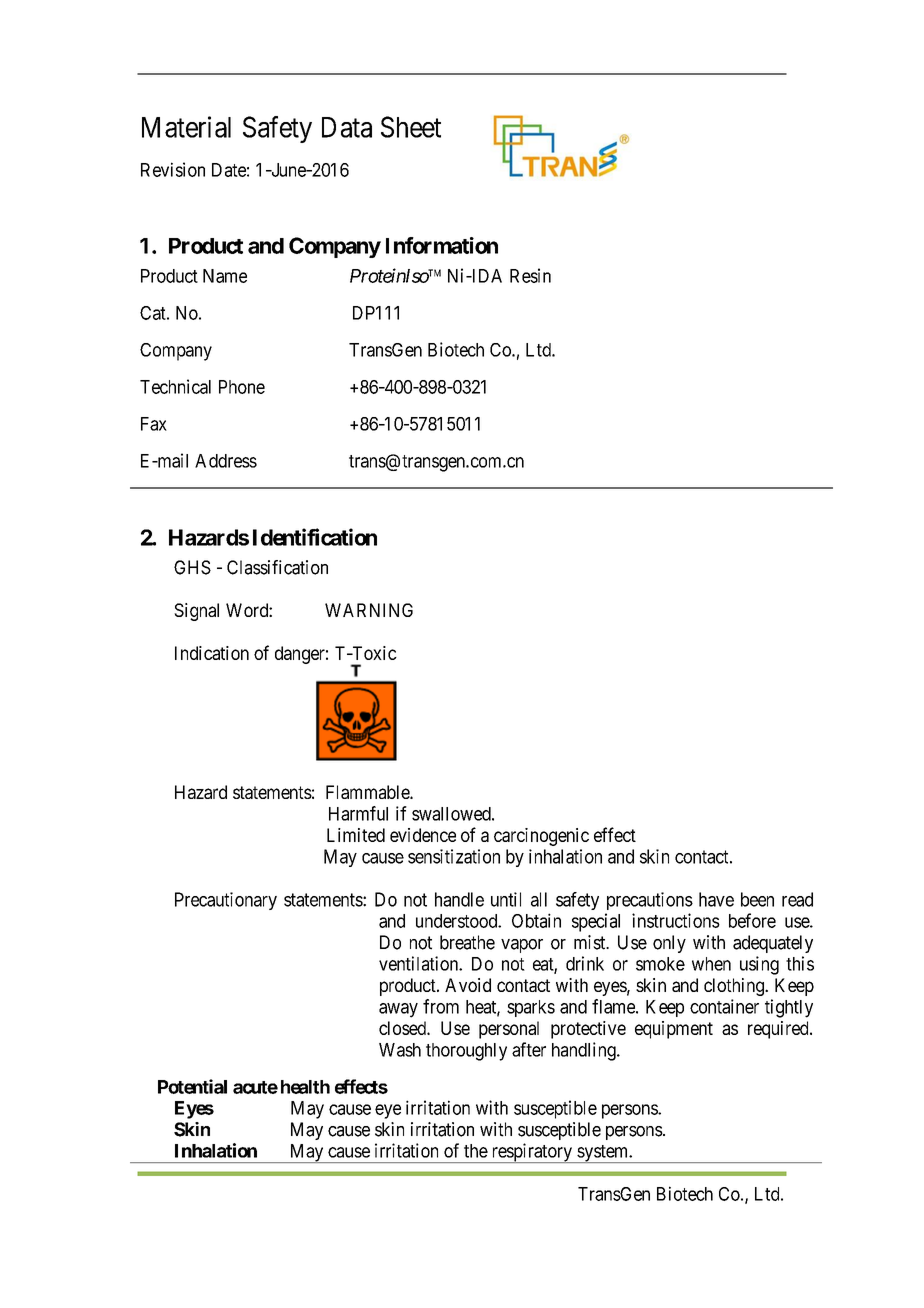 Image resolution: width=924 pixels, height=1308 pixels. I want to click on Identification, so click(315, 537).
